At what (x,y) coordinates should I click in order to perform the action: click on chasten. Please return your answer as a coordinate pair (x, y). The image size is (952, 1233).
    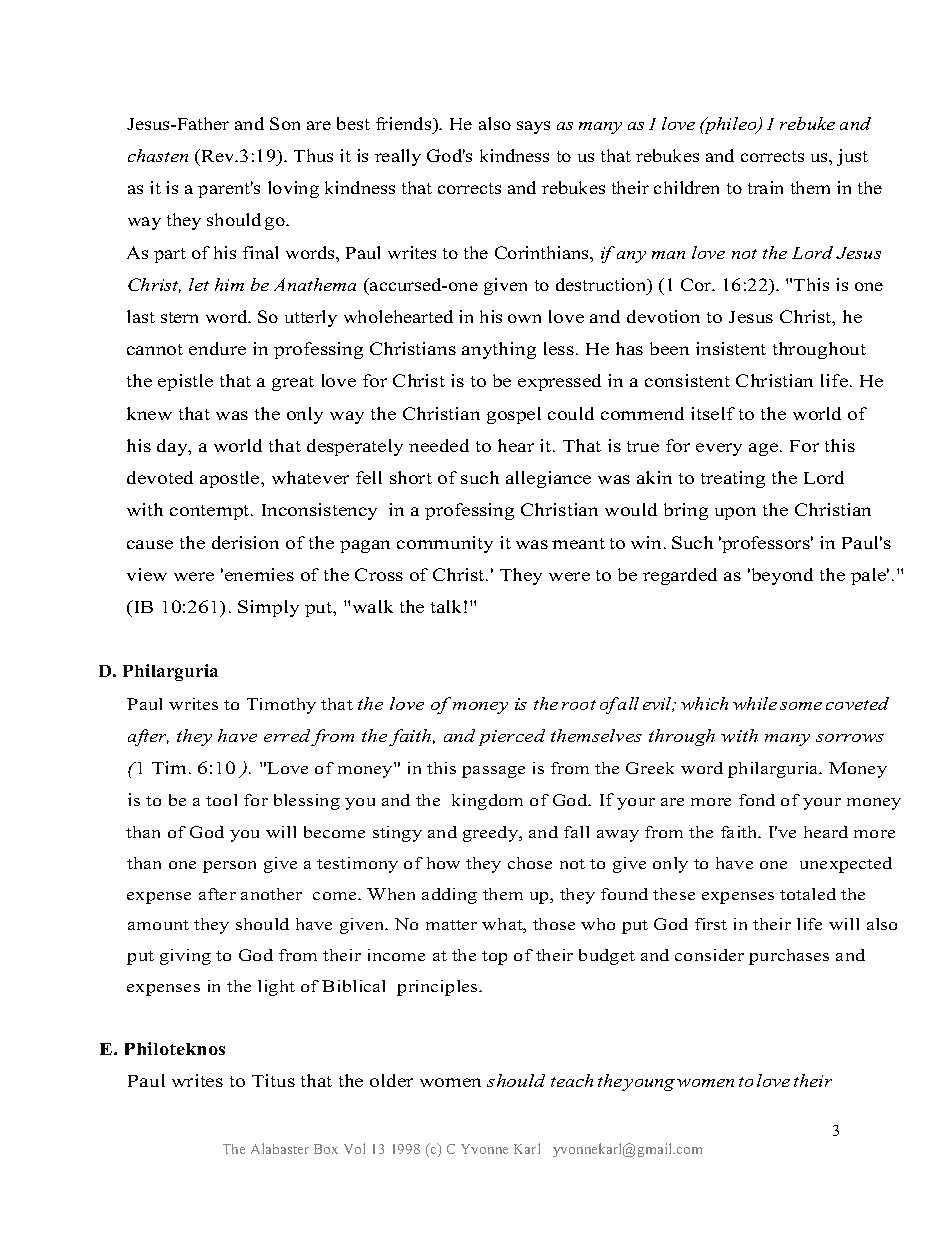
    Looking at the image, I should click on (158, 155).
